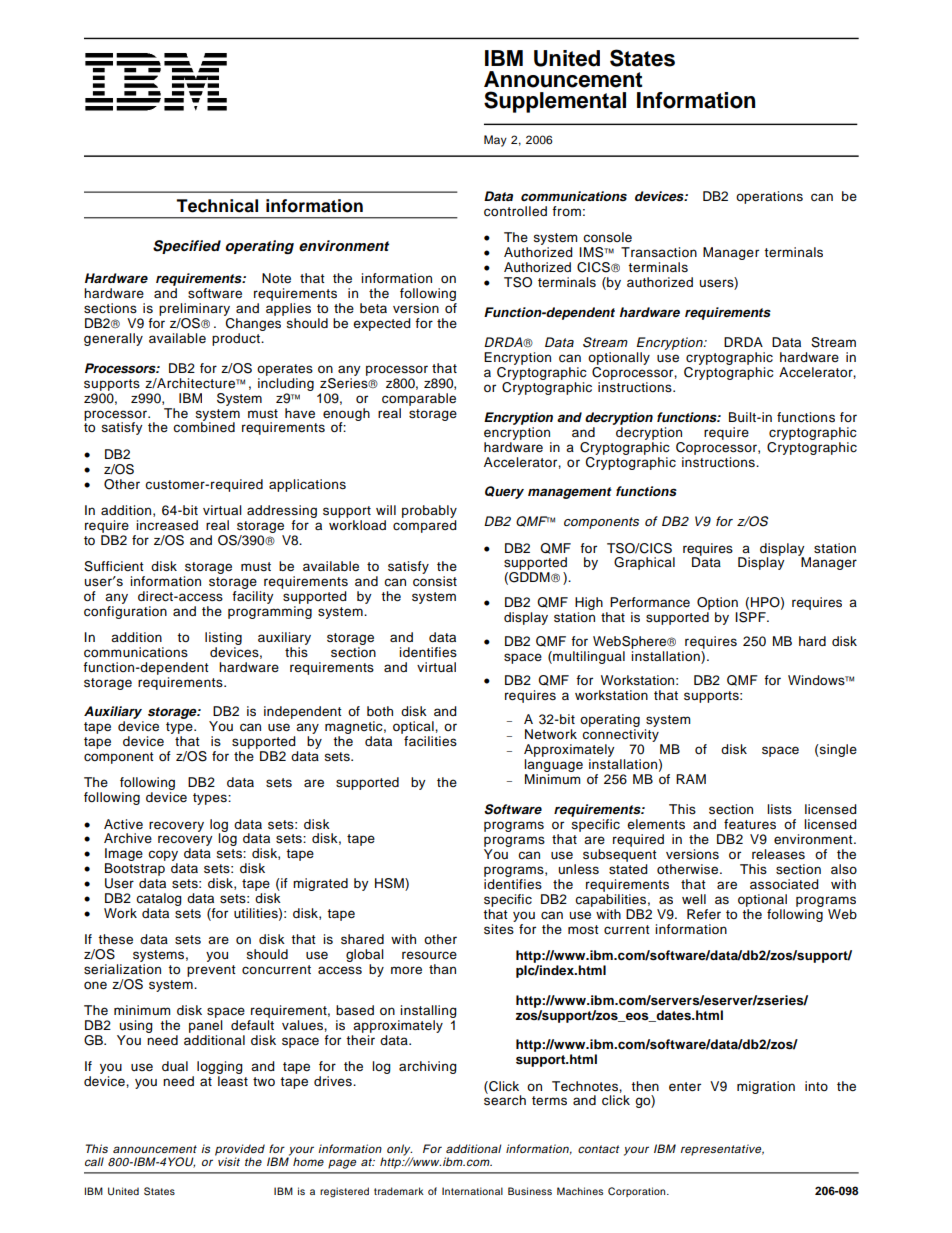 The width and height of the screenshot is (952, 1233). What do you see at coordinates (217, 206) in the screenshot?
I see `Technical` at bounding box center [217, 206].
